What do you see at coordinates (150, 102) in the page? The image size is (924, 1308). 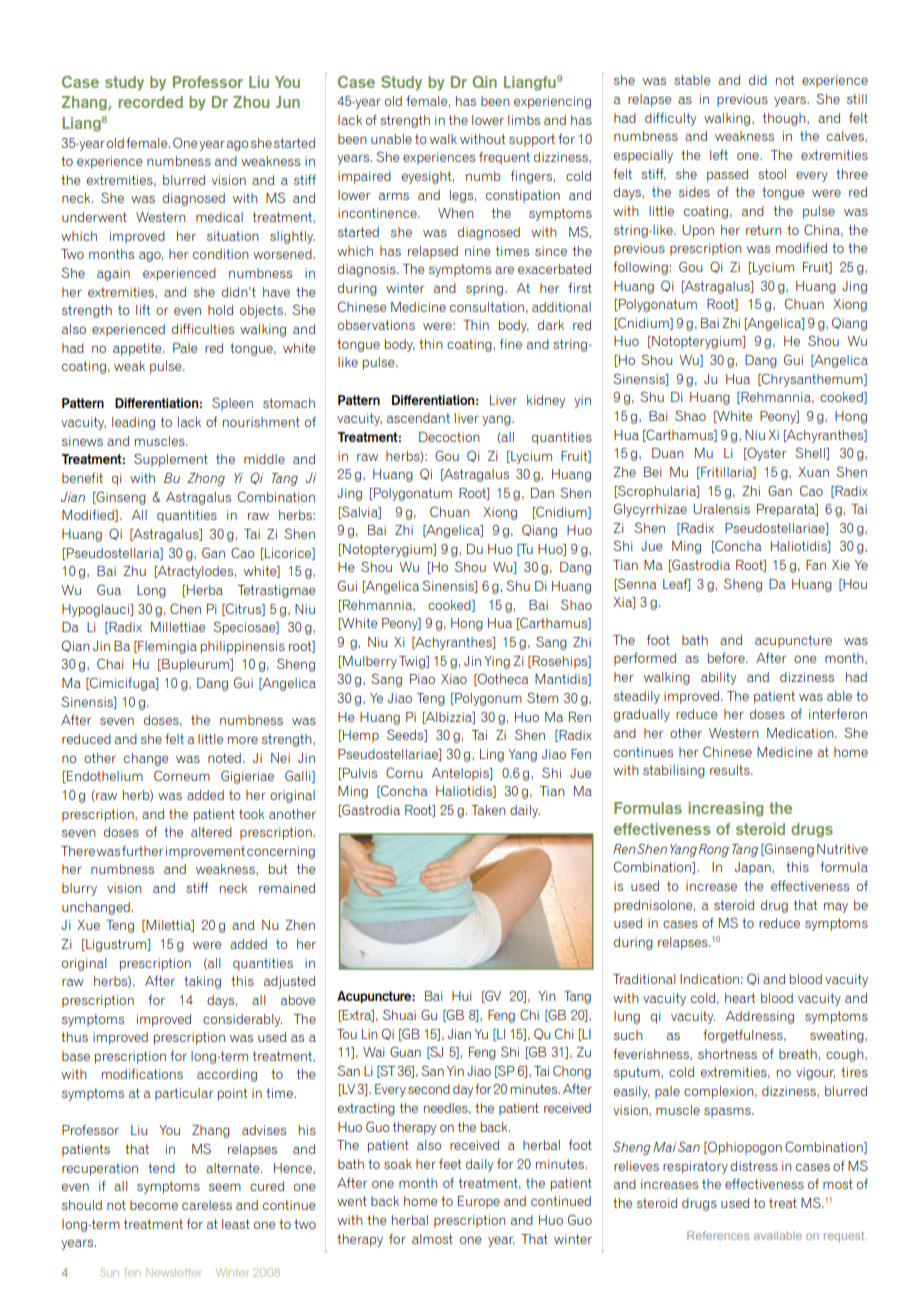 I see `recorded` at bounding box center [150, 102].
